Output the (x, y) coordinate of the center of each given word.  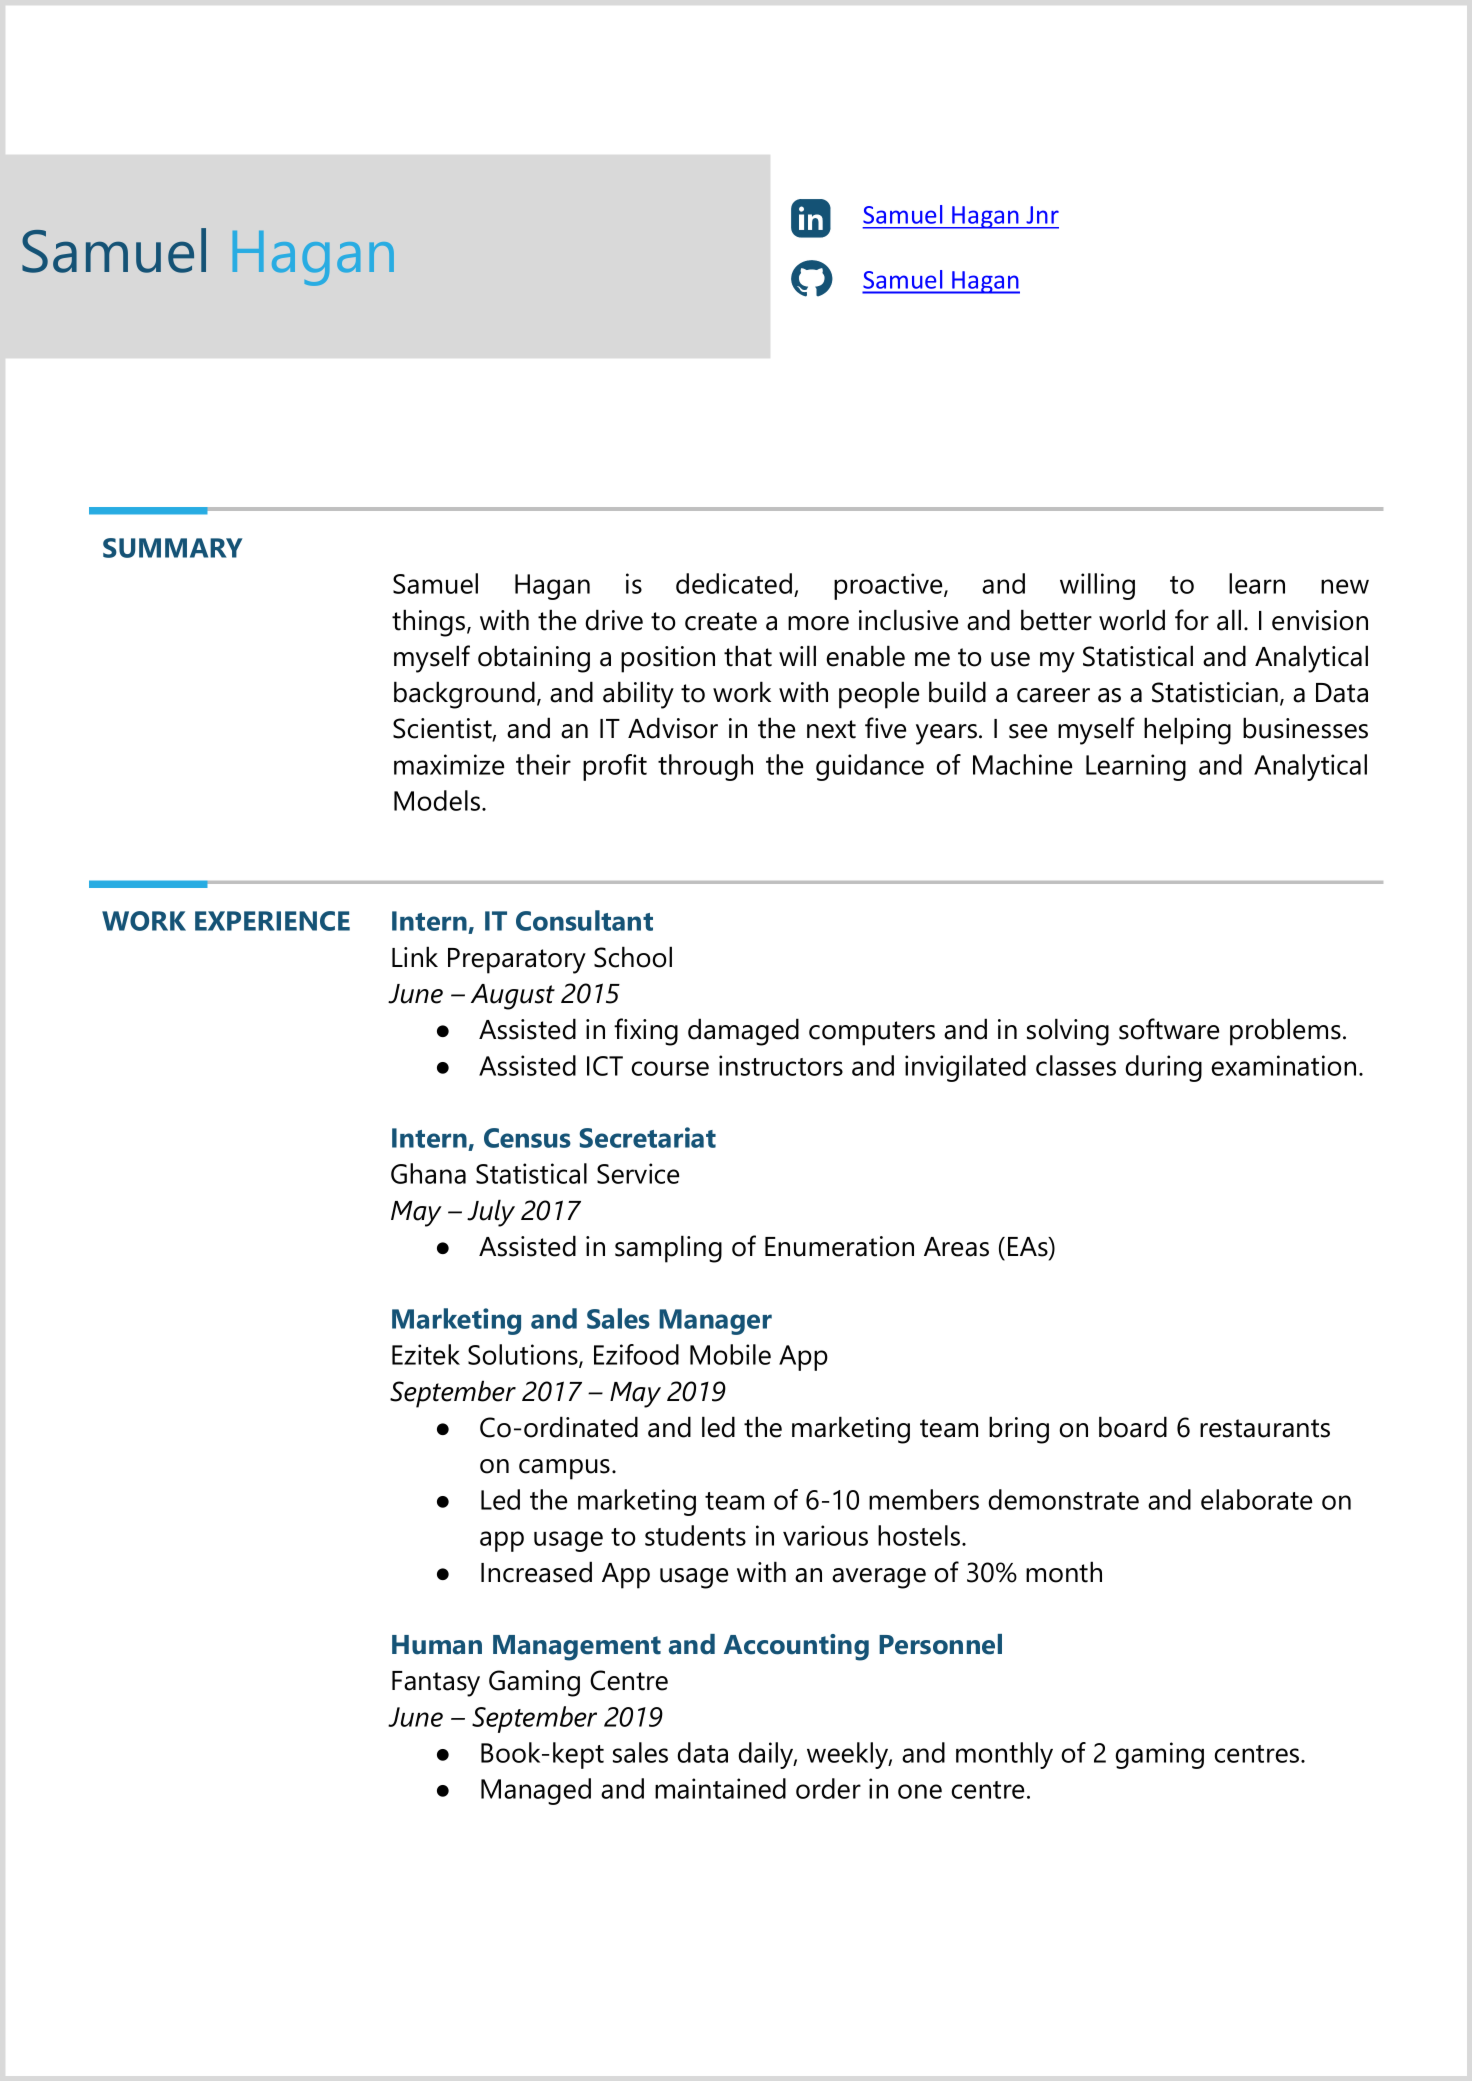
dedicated (734, 583)
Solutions (524, 1356)
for (1192, 620)
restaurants (1265, 1428)
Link (415, 956)
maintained (720, 1788)
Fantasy (436, 1684)
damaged (743, 1032)
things (430, 623)
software (1169, 1029)
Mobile (730, 1354)
